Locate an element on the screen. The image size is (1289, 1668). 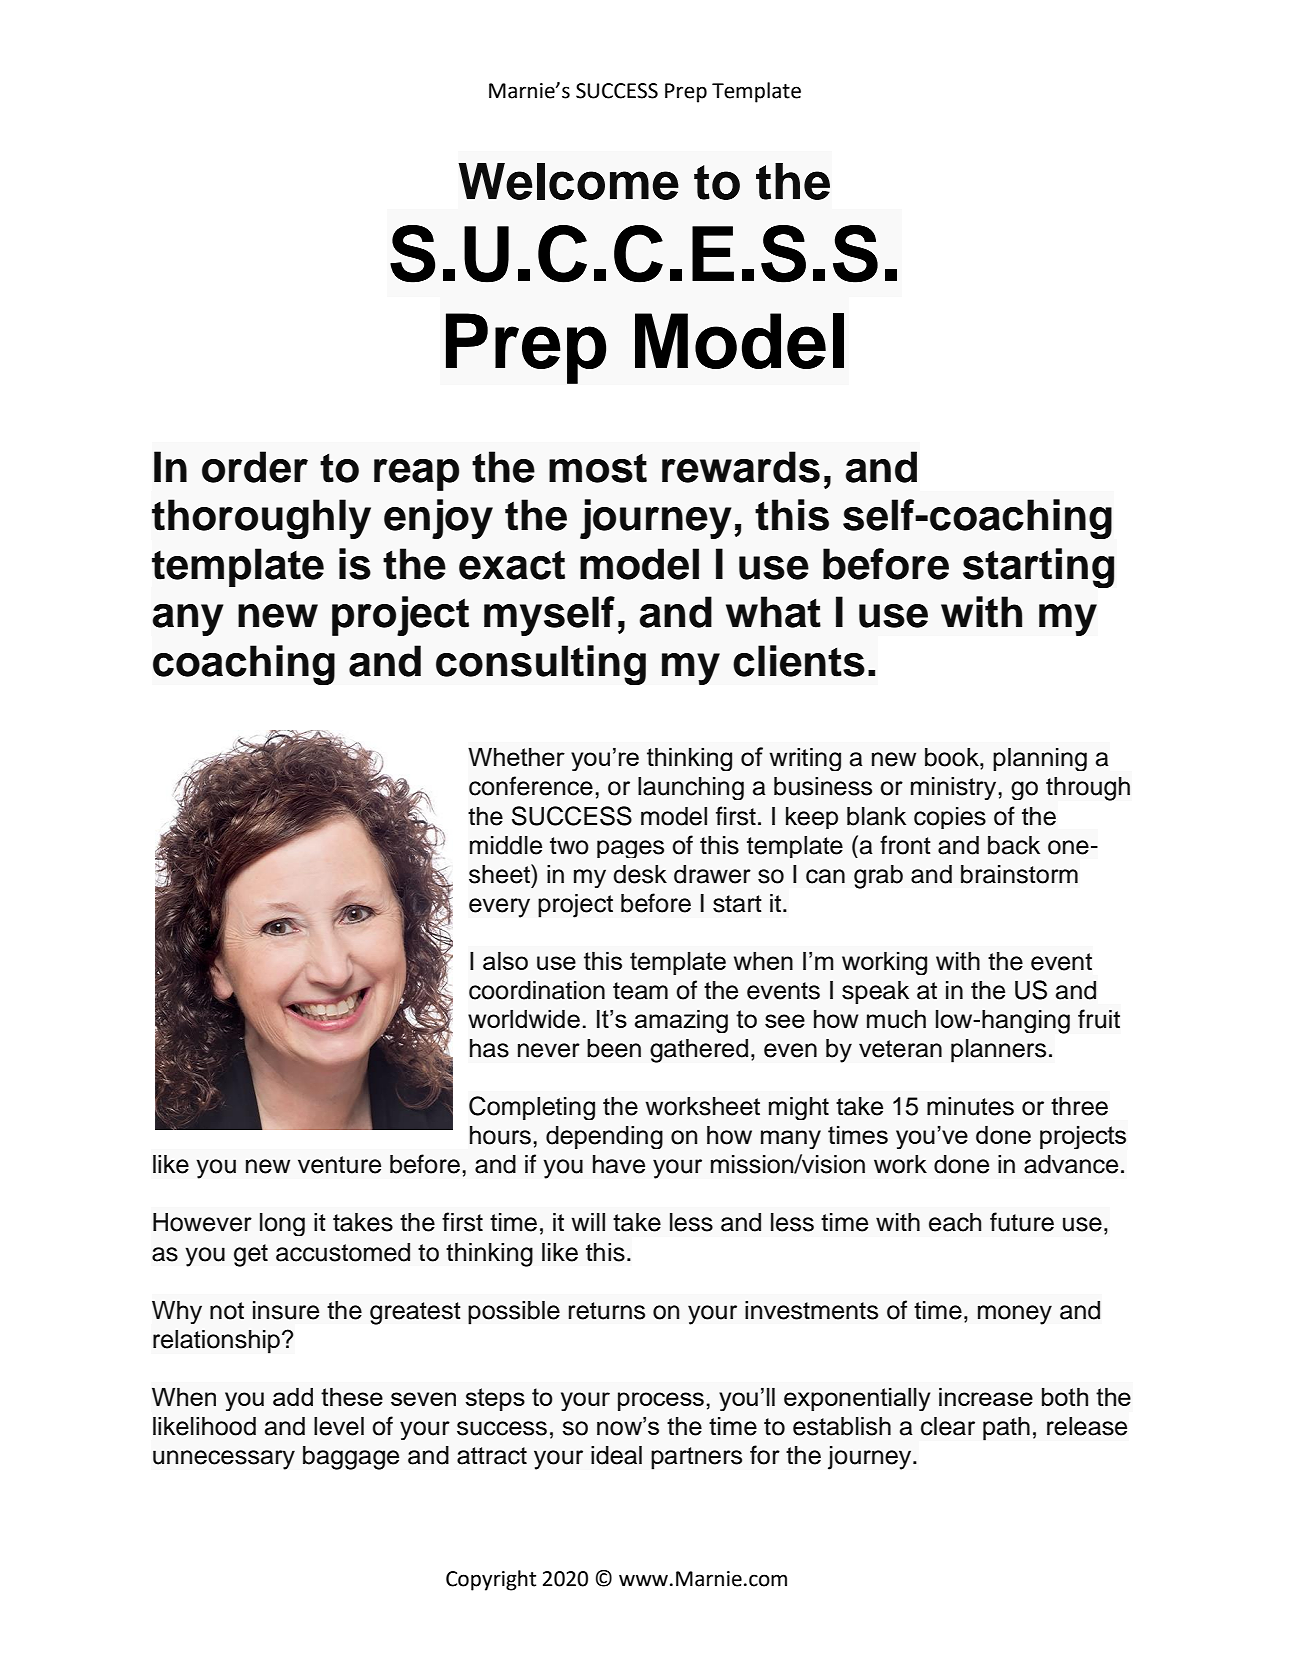
rewards is located at coordinates (741, 467).
